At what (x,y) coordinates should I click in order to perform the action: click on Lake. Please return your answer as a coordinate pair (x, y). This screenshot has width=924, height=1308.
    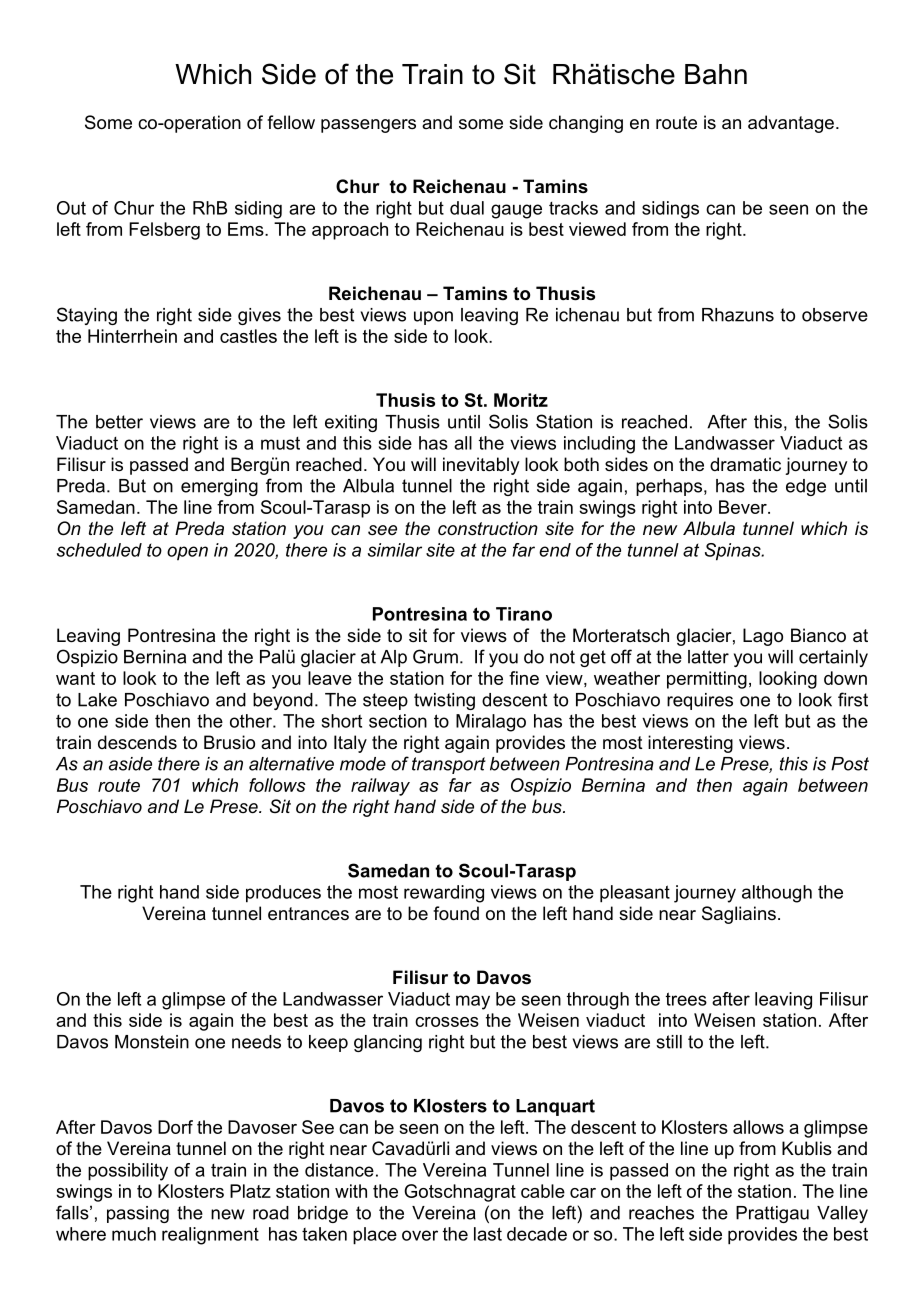
    Looking at the image, I should click on (97, 700).
